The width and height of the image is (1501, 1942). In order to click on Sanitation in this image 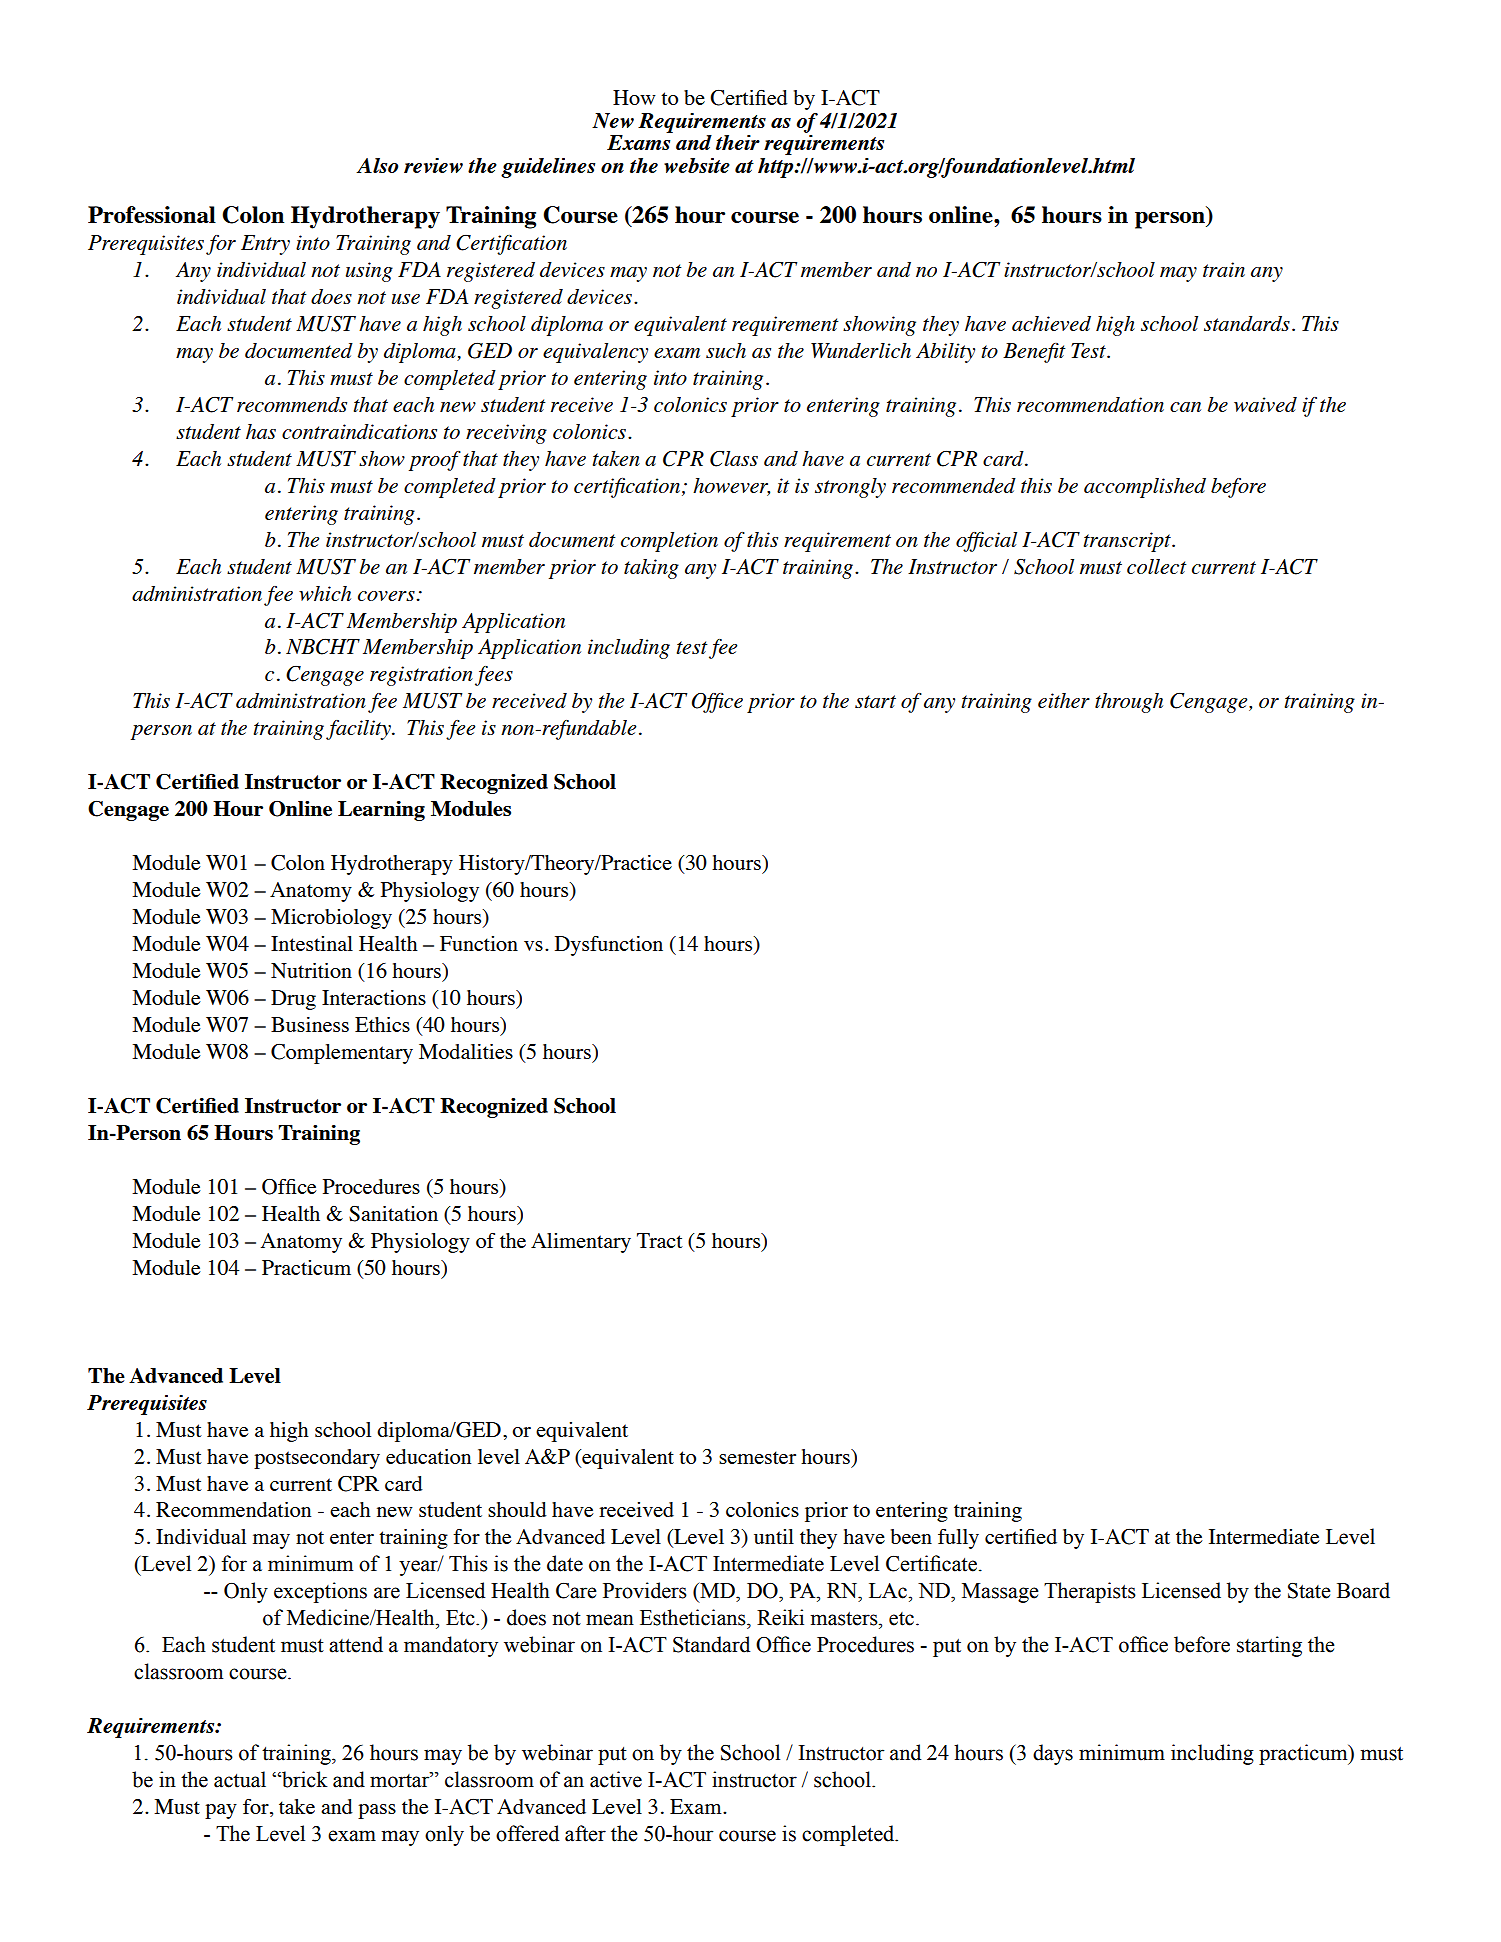, I will do `click(393, 1214)`.
